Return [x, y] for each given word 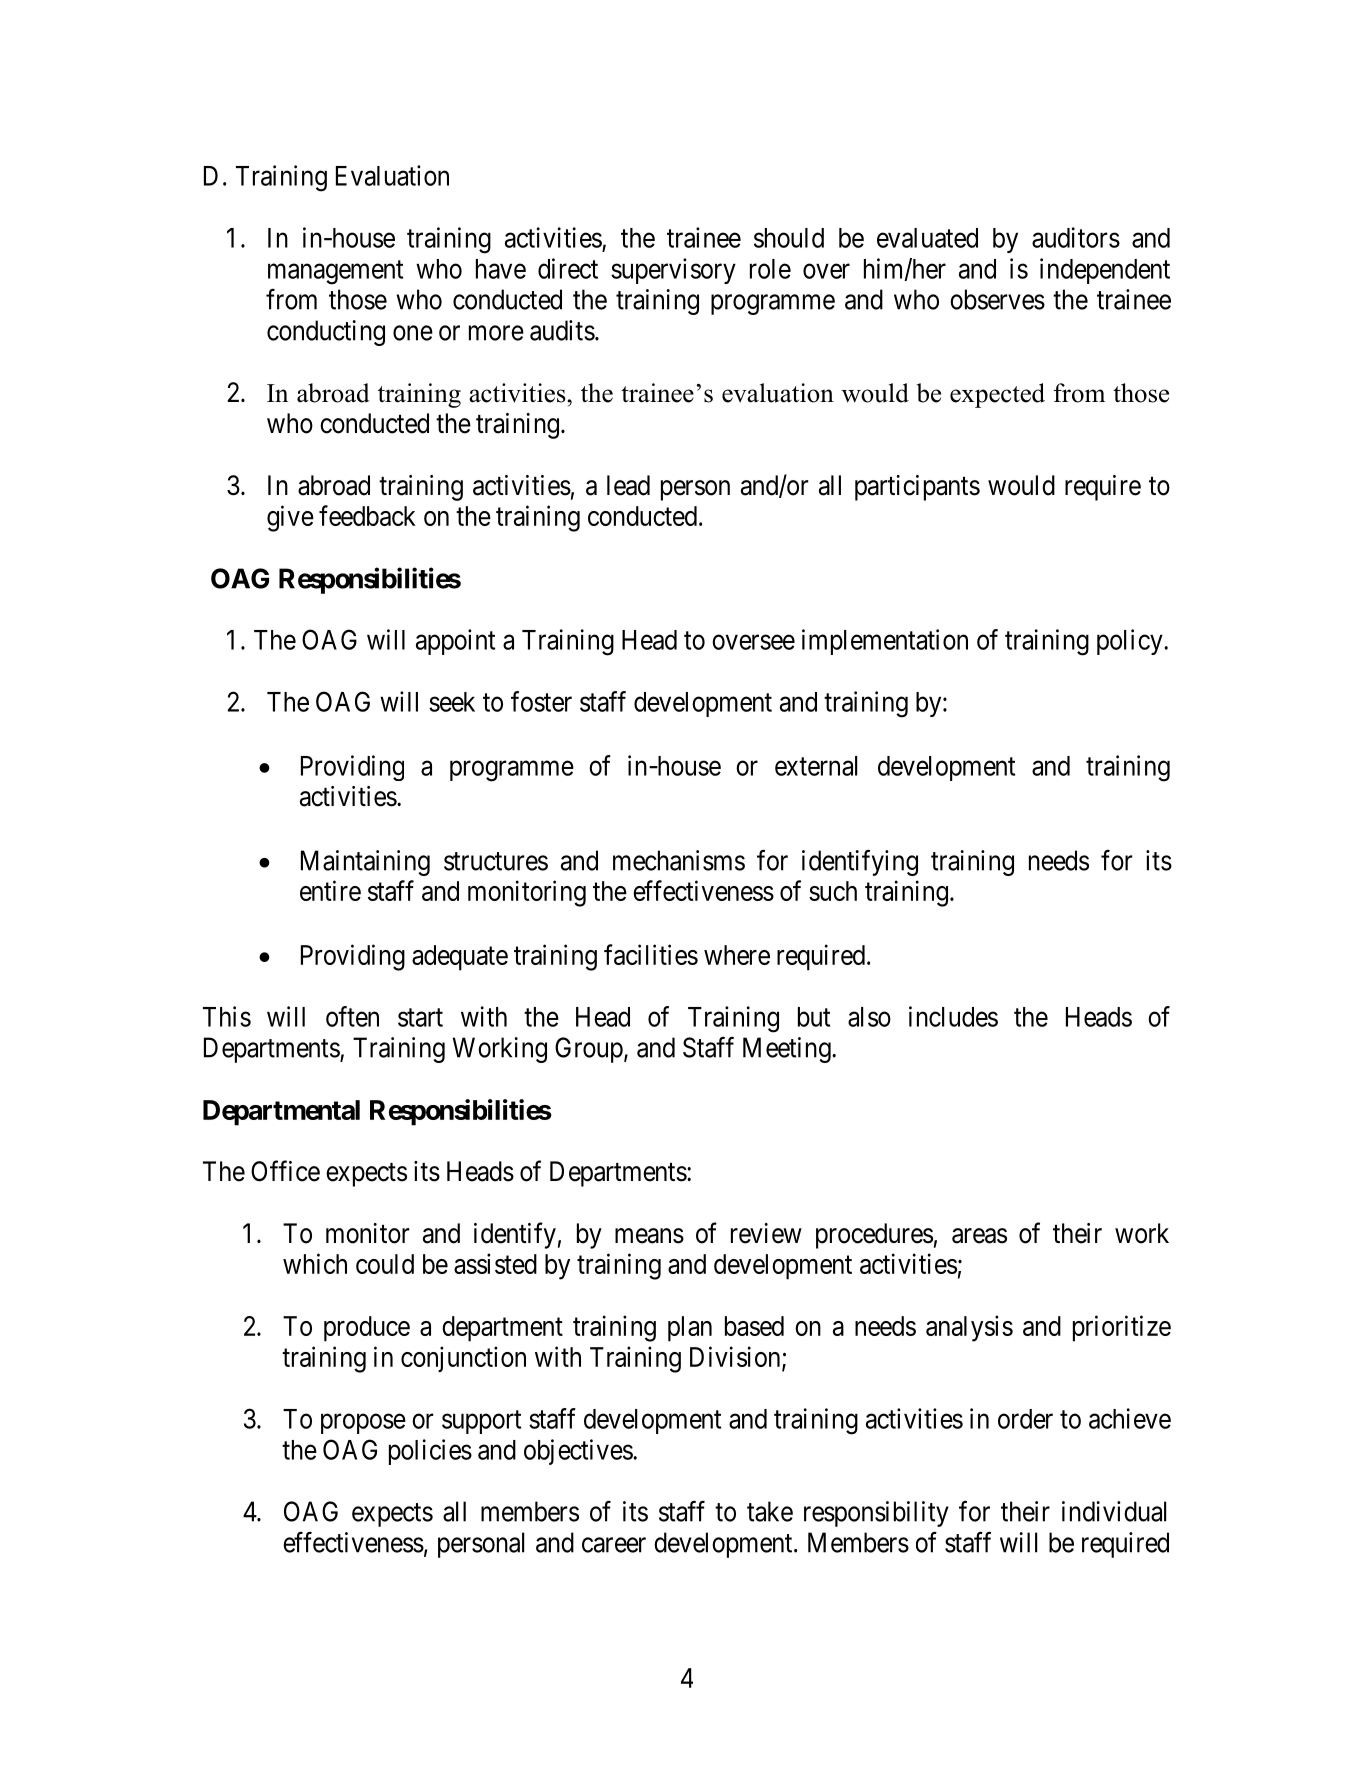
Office [285, 1171]
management [335, 272]
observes [997, 299]
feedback [367, 515]
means [649, 1236]
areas [979, 1236]
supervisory [673, 271]
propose [363, 1424]
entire [330, 890]
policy [1131, 642]
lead [628, 485]
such [833, 891]
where [737, 955]
